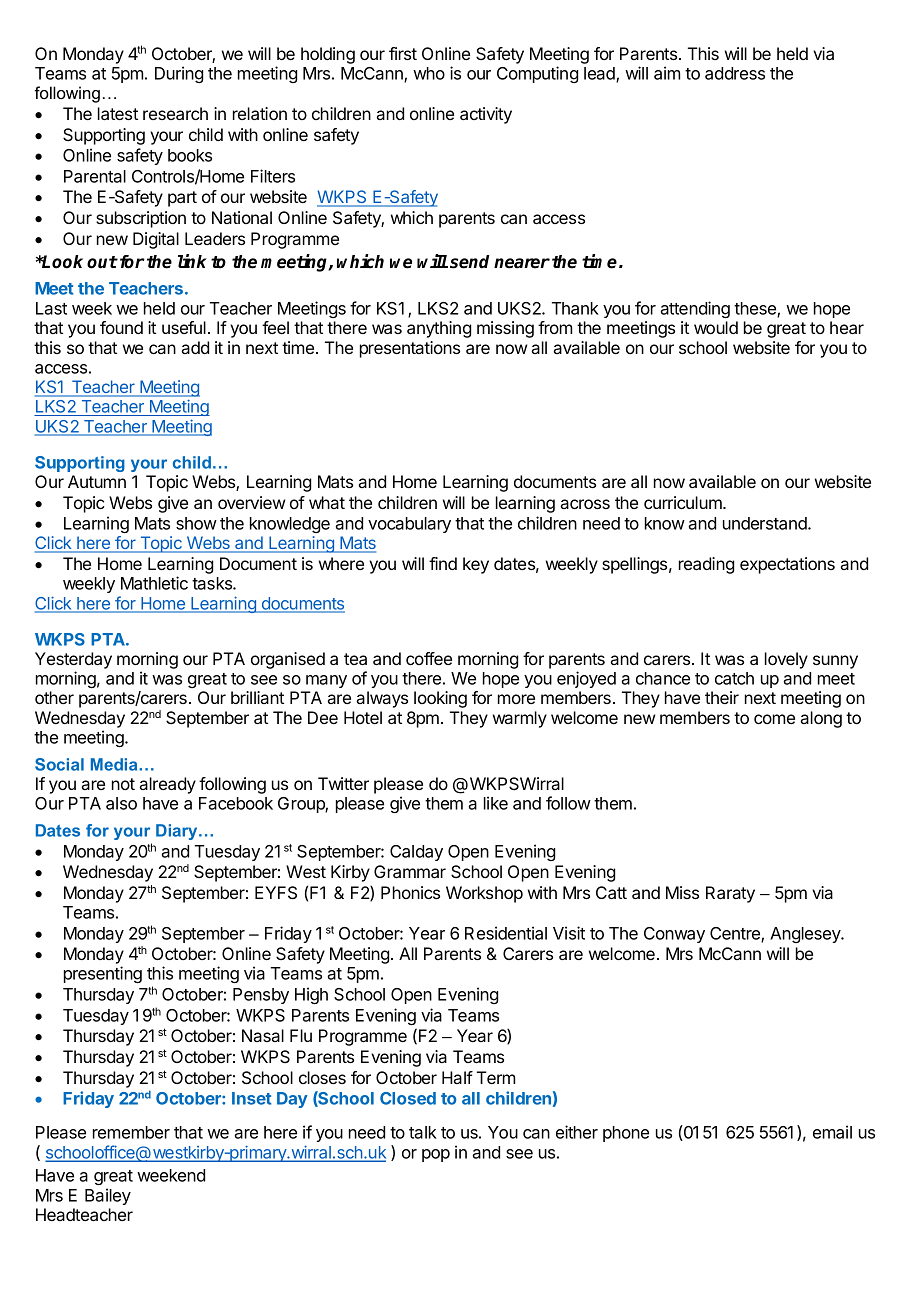 This screenshot has width=924, height=1308. Describe the element at coordinates (684, 502) in the screenshot. I see `curriculum` at that location.
